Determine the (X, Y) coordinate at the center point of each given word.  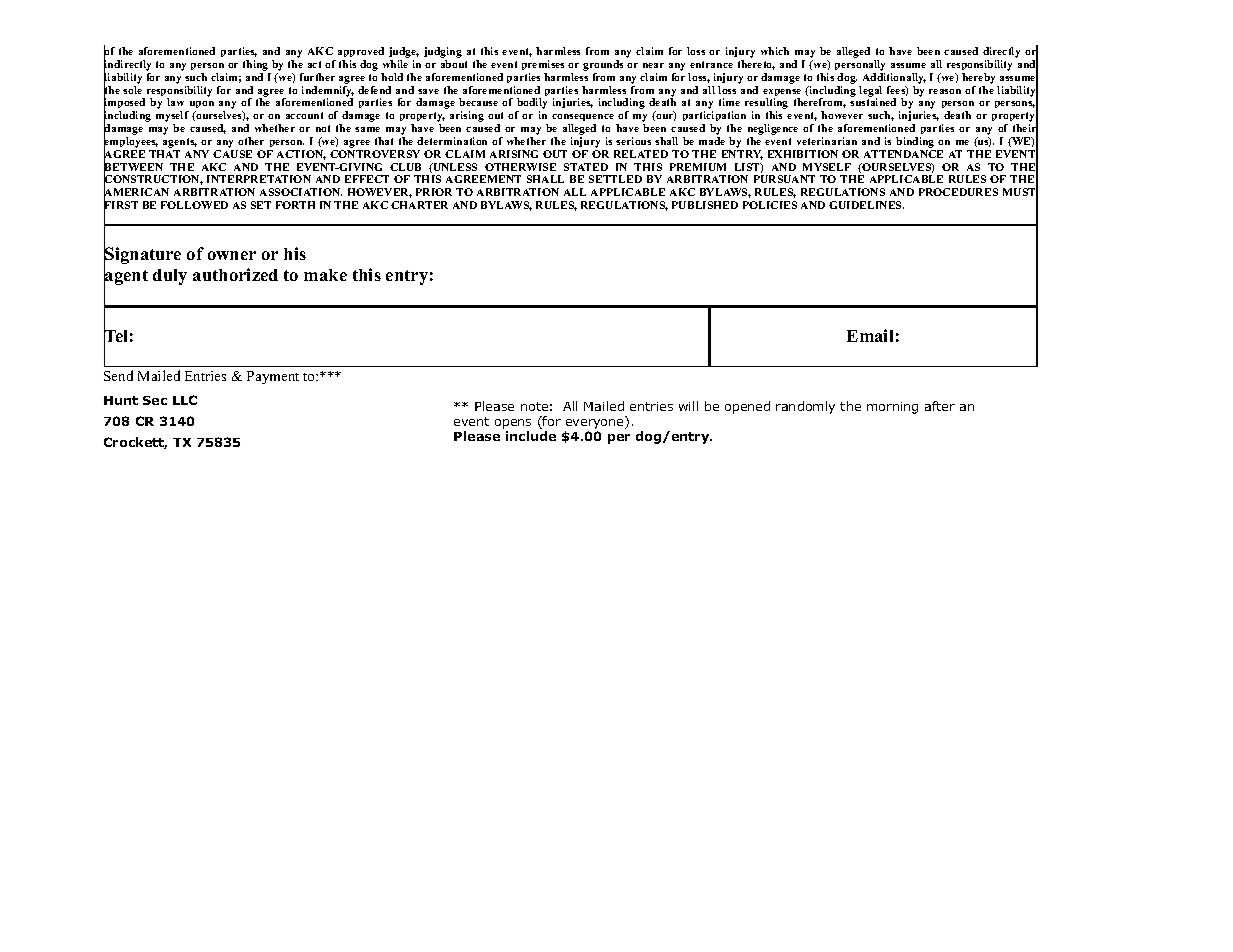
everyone (595, 425)
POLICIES (770, 205)
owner (232, 255)
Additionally (894, 78)
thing (255, 65)
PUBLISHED (705, 205)
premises (543, 65)
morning (892, 408)
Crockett (135, 443)
